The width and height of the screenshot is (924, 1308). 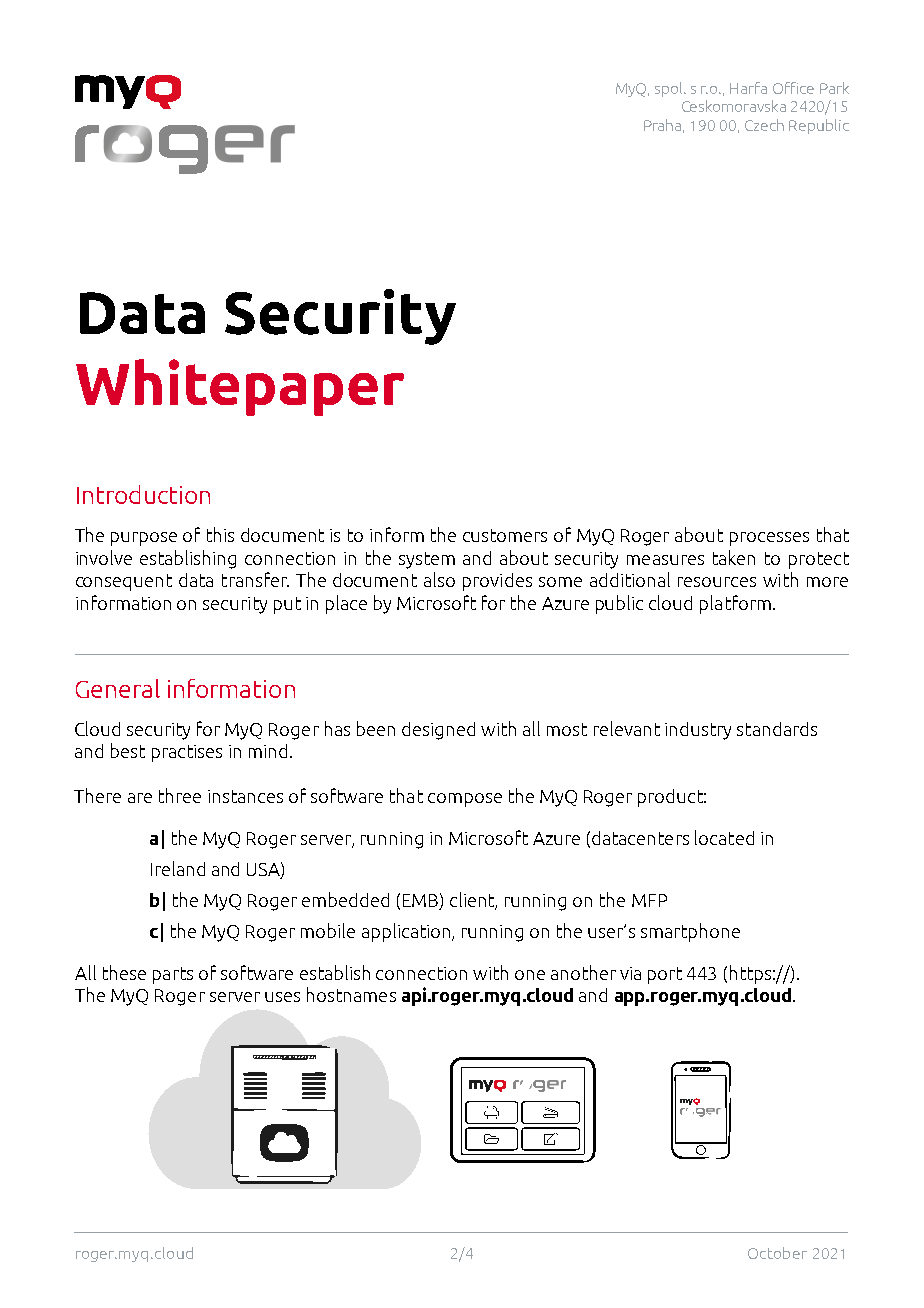 What do you see at coordinates (282, 997) in the screenshot?
I see `uses` at bounding box center [282, 997].
